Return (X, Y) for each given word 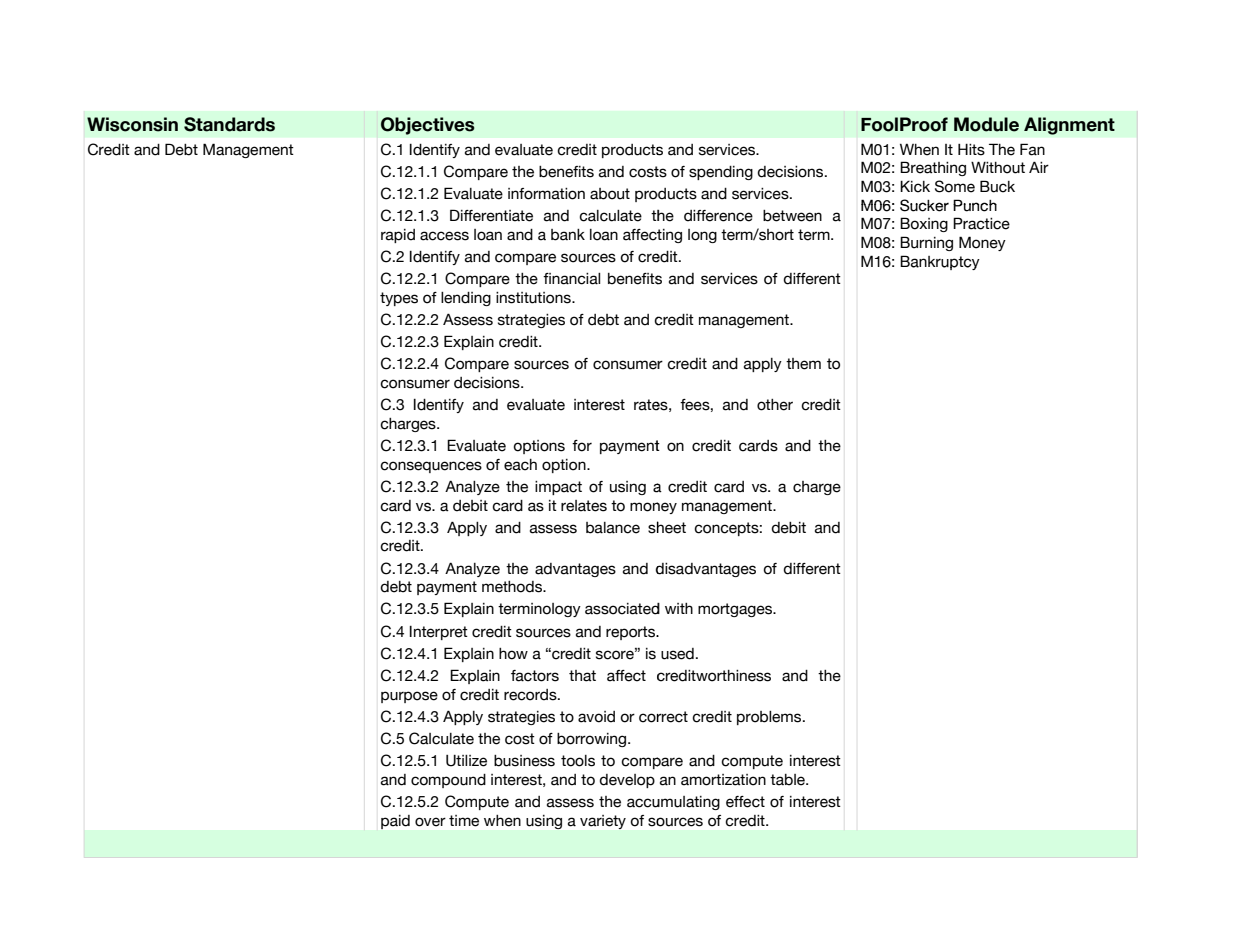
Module (986, 124)
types (399, 299)
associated (622, 609)
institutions (534, 298)
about (610, 194)
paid (395, 822)
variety (603, 822)
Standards (229, 124)
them (803, 364)
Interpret (439, 633)
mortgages (736, 610)
